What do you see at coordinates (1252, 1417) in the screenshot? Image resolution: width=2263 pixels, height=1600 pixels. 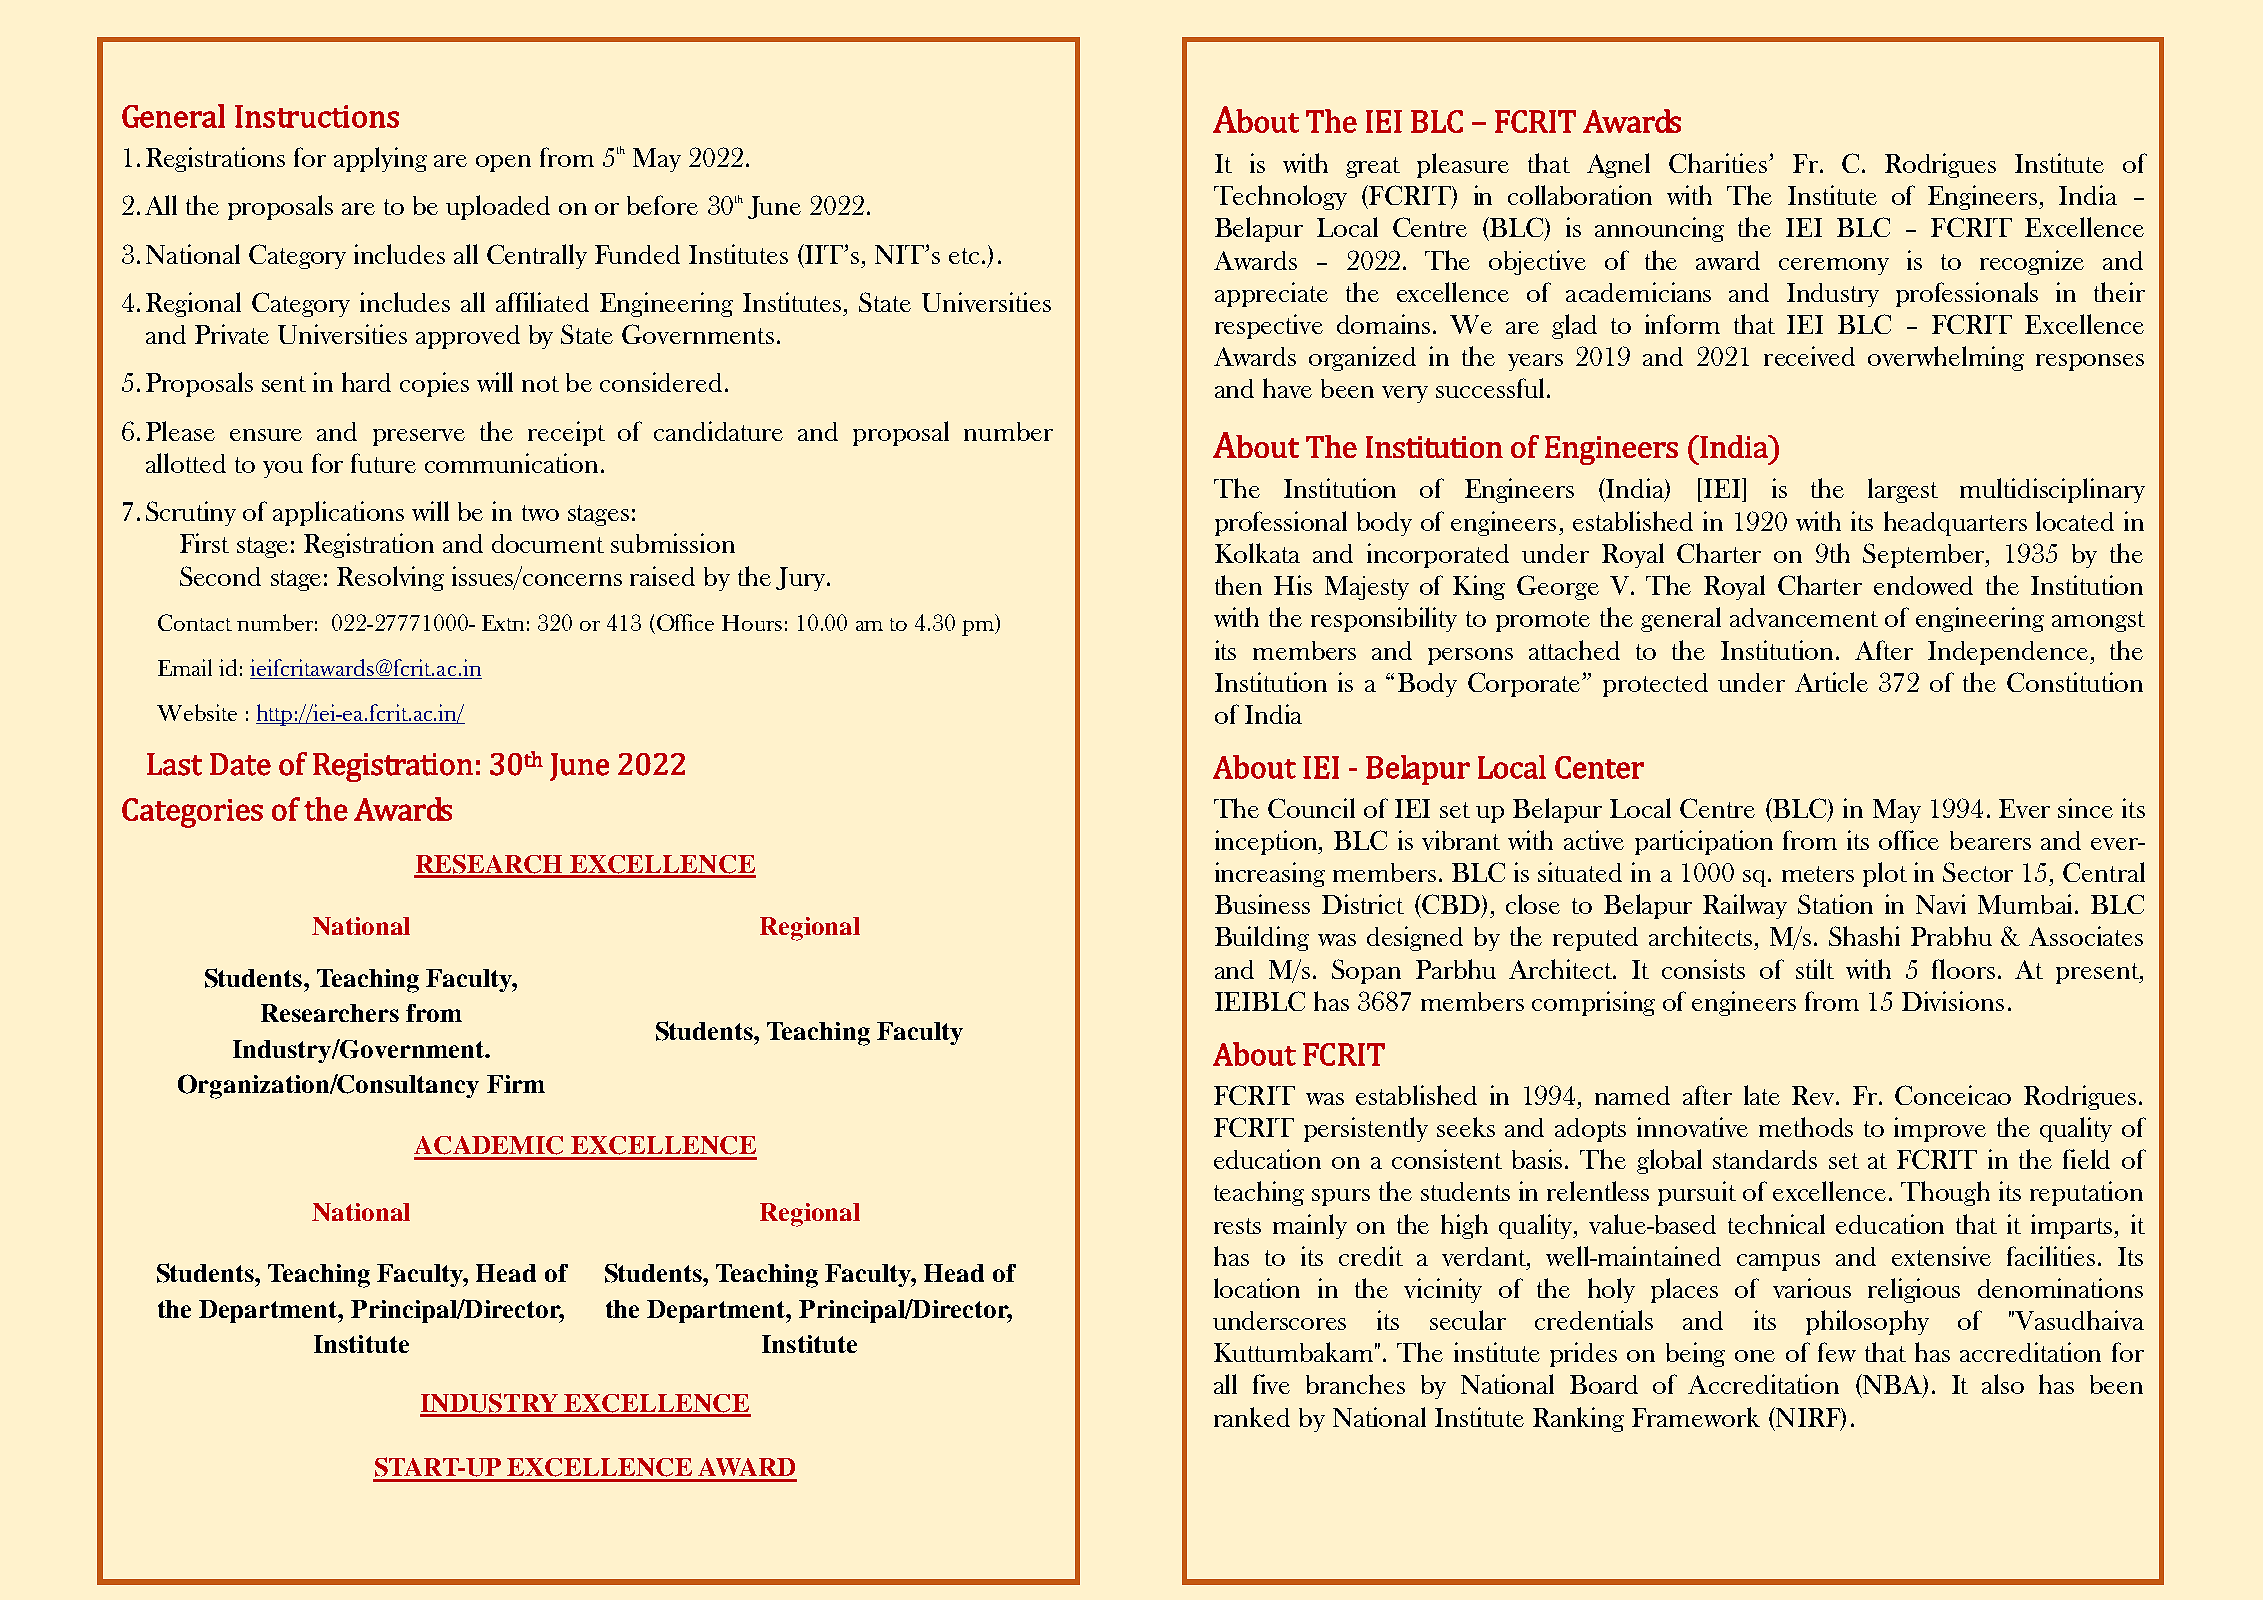 I see `ranked` at bounding box center [1252, 1417].
